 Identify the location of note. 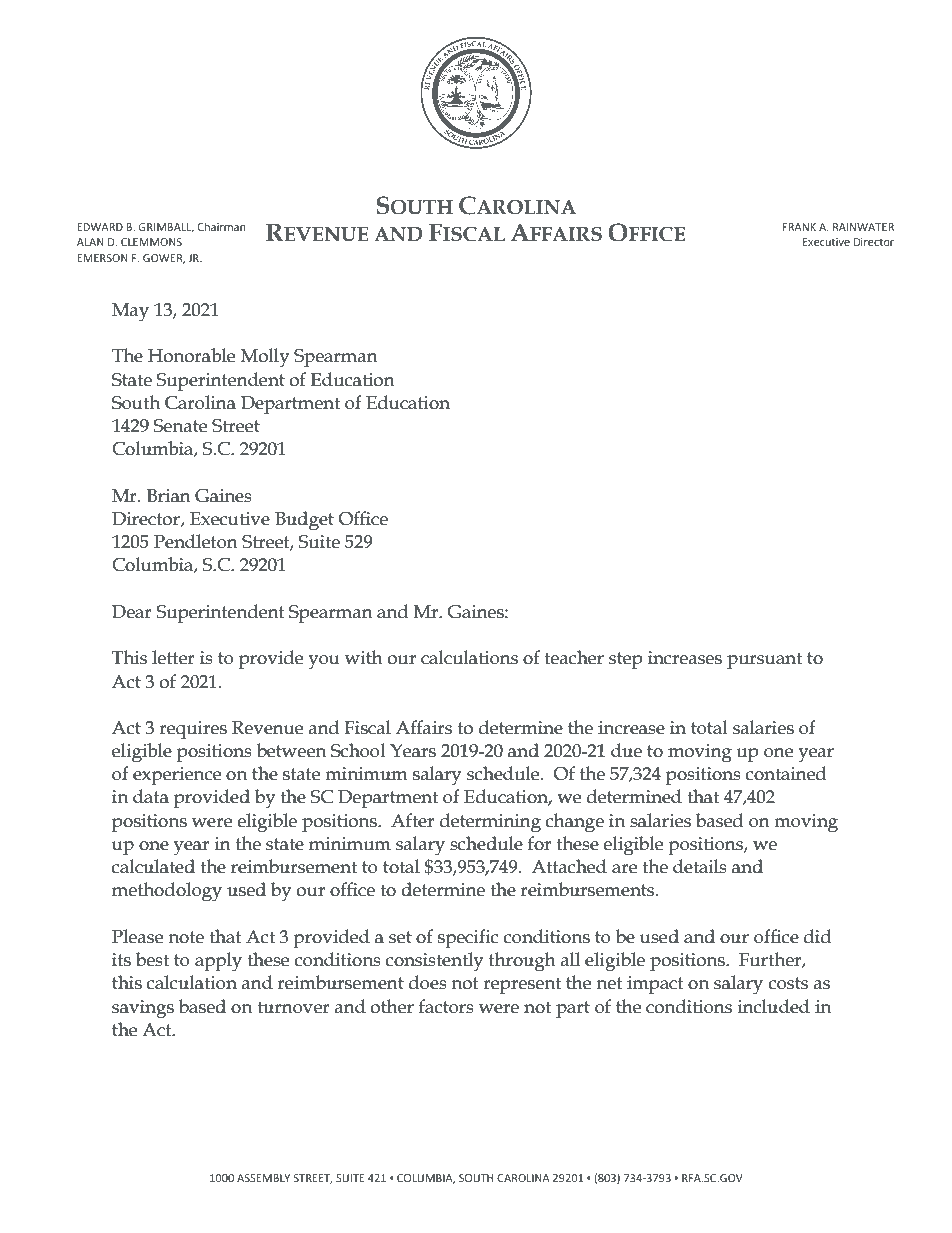
(186, 937).
